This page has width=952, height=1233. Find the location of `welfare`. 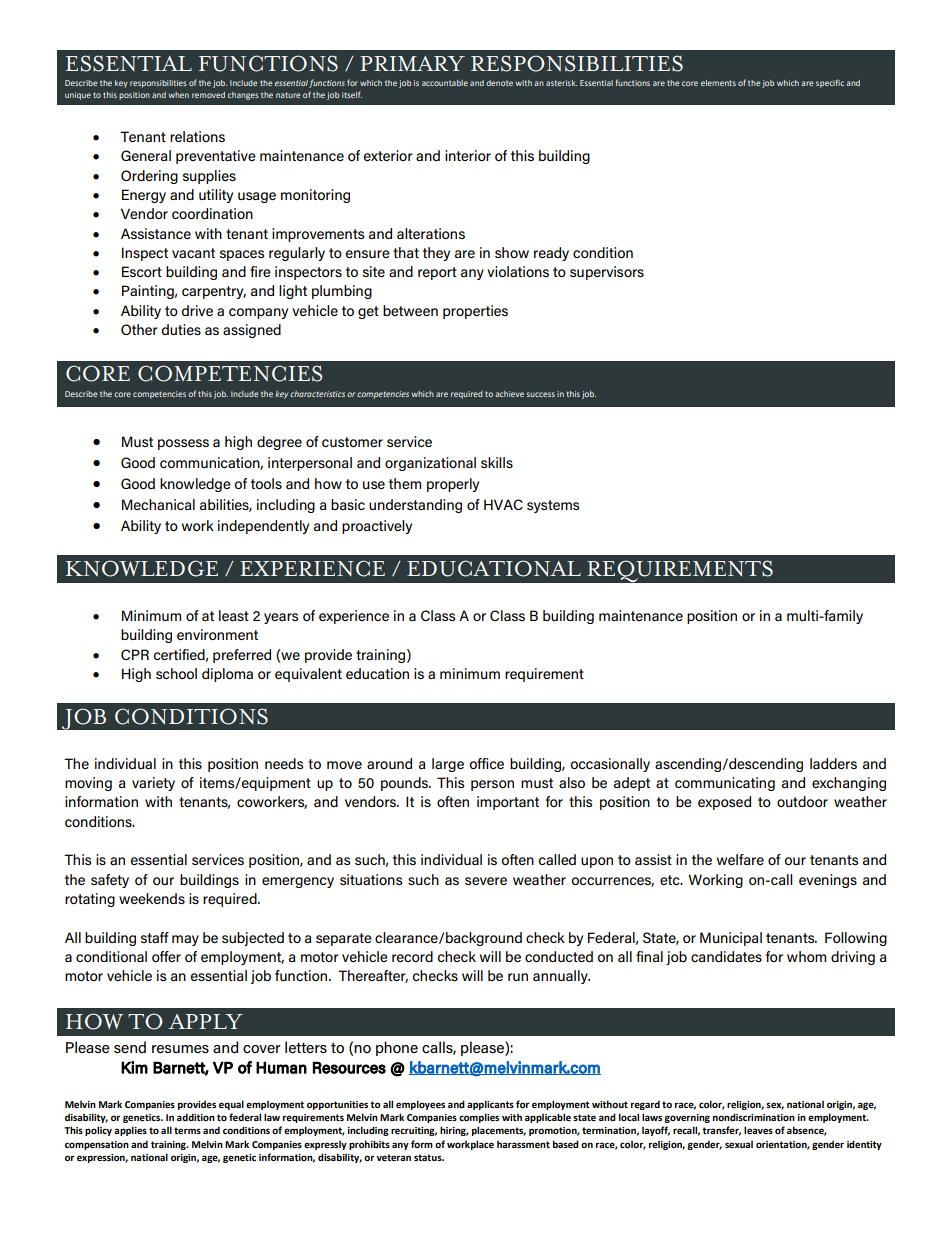

welfare is located at coordinates (740, 859).
